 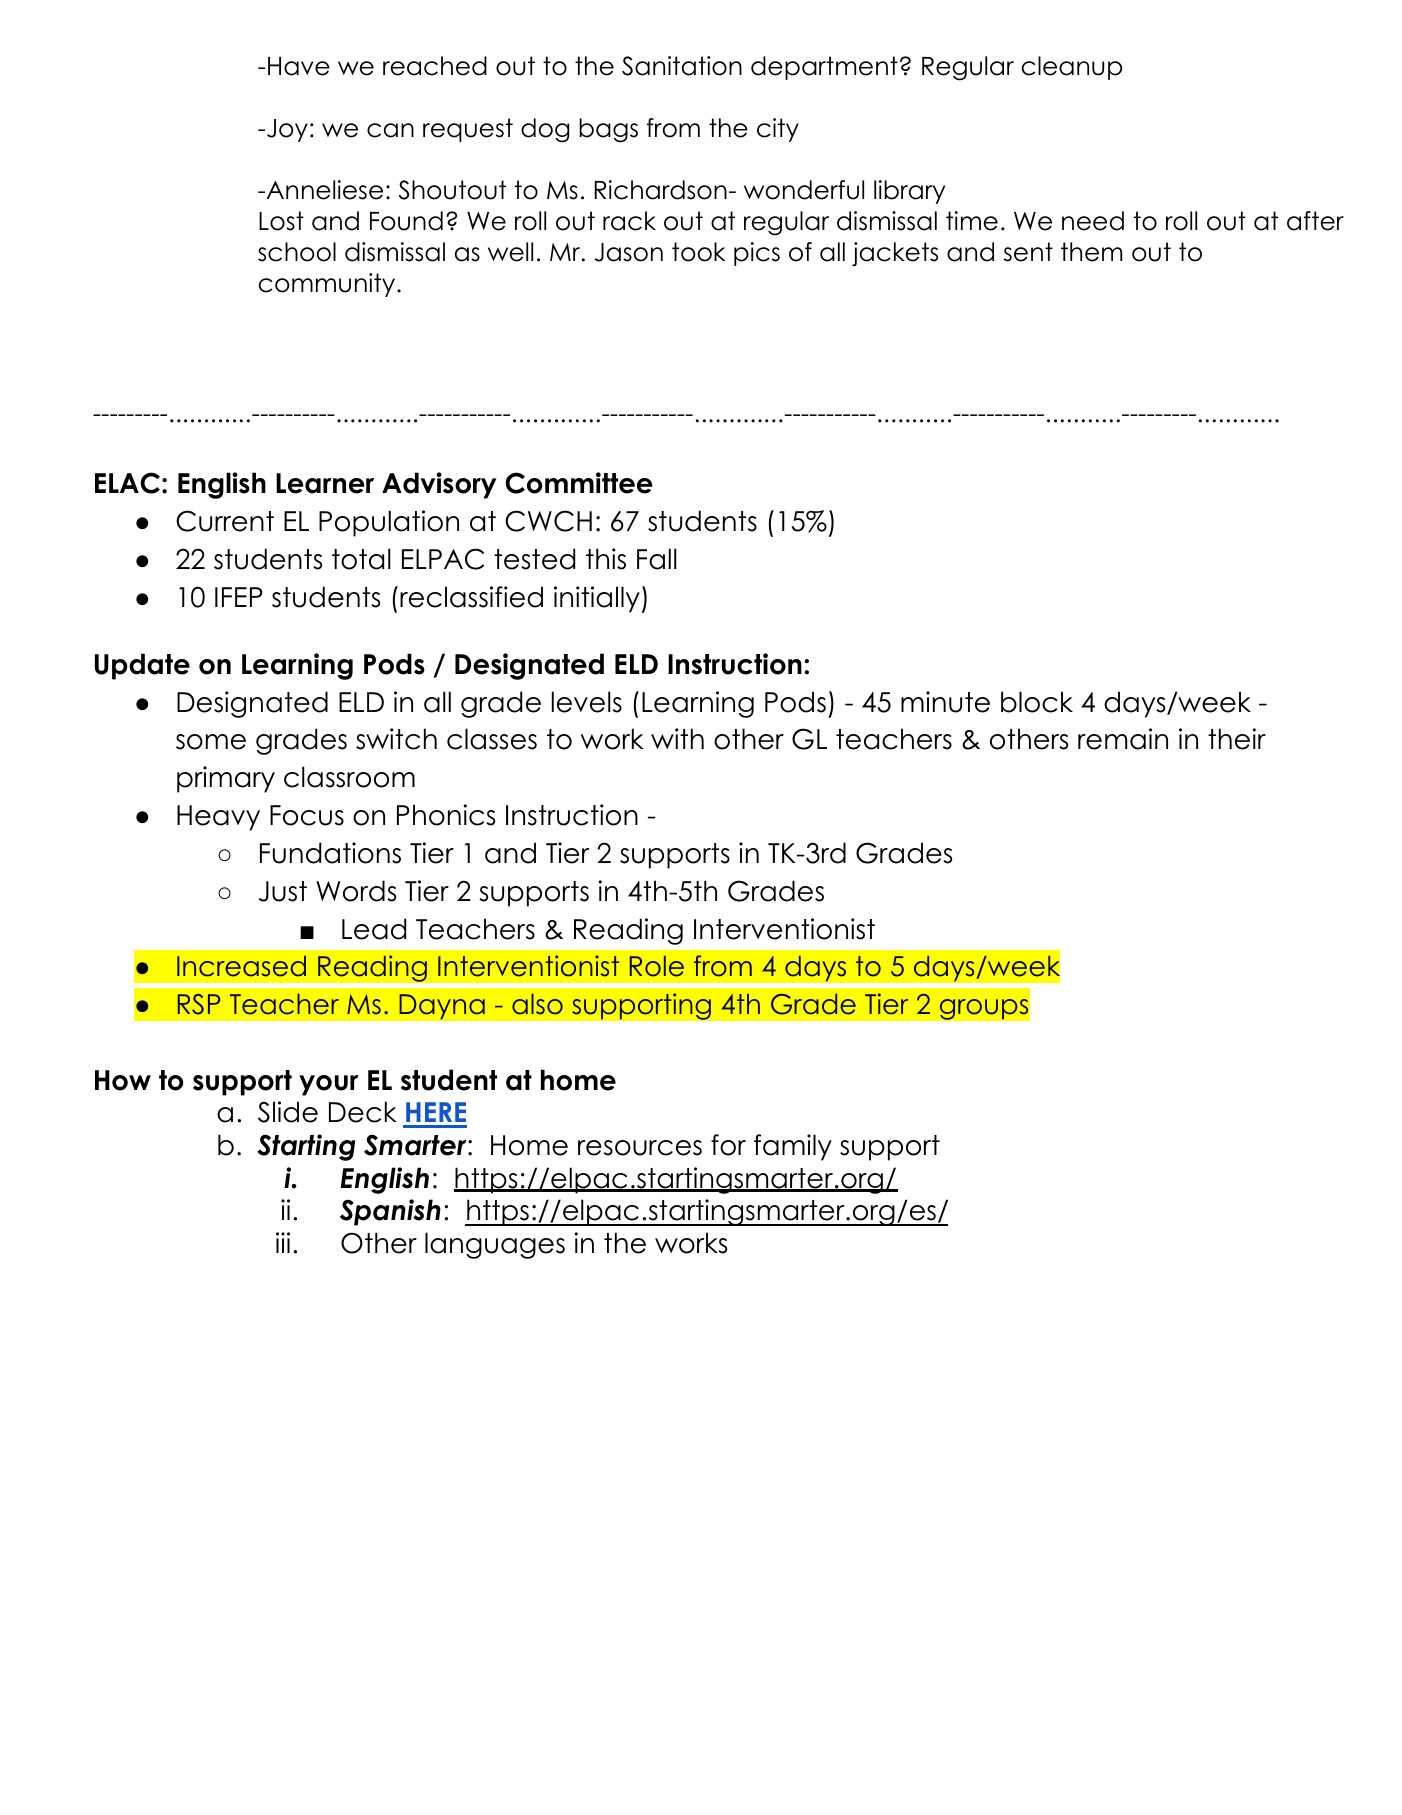 What do you see at coordinates (682, 66) in the page?
I see `Sanitation` at bounding box center [682, 66].
